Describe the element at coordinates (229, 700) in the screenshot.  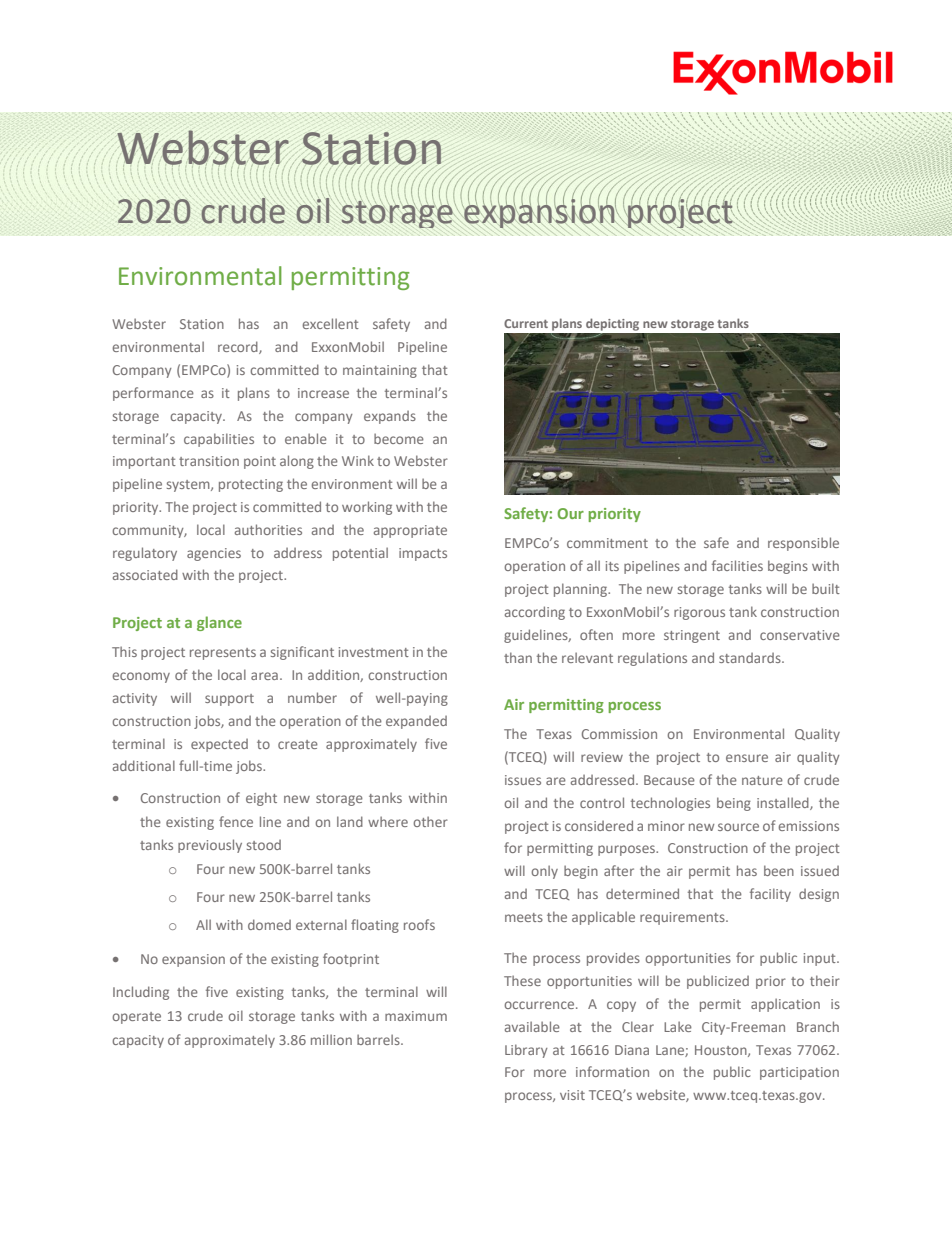
I see `support` at that location.
